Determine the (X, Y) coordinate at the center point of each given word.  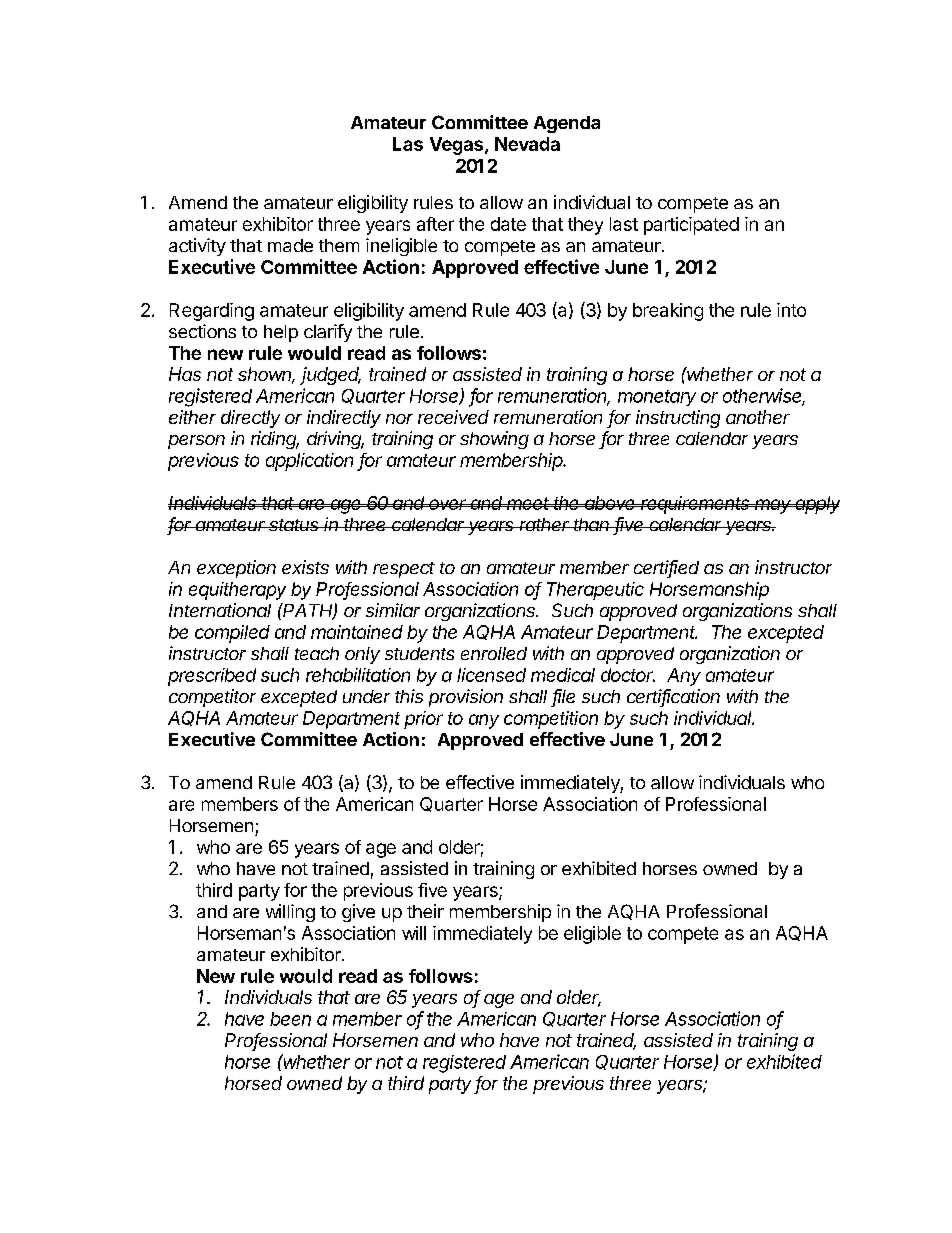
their (425, 911)
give (358, 913)
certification (673, 697)
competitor (212, 698)
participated (691, 226)
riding (275, 440)
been (290, 1019)
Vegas (458, 146)
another (758, 417)
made (290, 245)
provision (466, 698)
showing (494, 440)
